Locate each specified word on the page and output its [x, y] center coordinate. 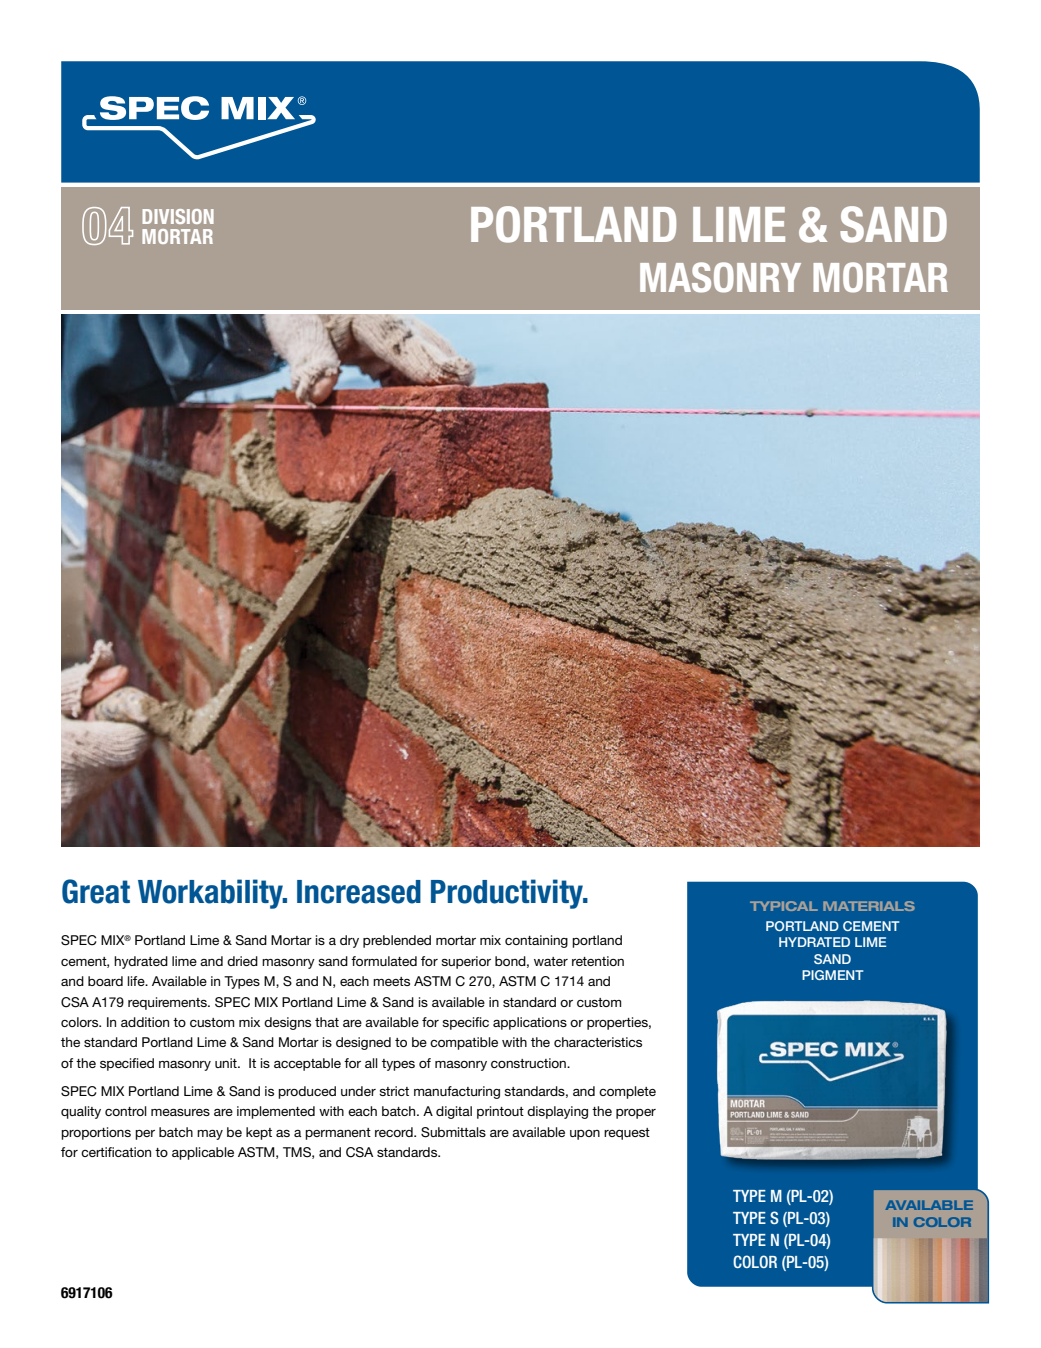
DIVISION [178, 216]
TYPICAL [784, 906]
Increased [359, 892]
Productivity [508, 894]
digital [454, 1112]
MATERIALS [869, 906]
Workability [211, 894]
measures [180, 1112]
